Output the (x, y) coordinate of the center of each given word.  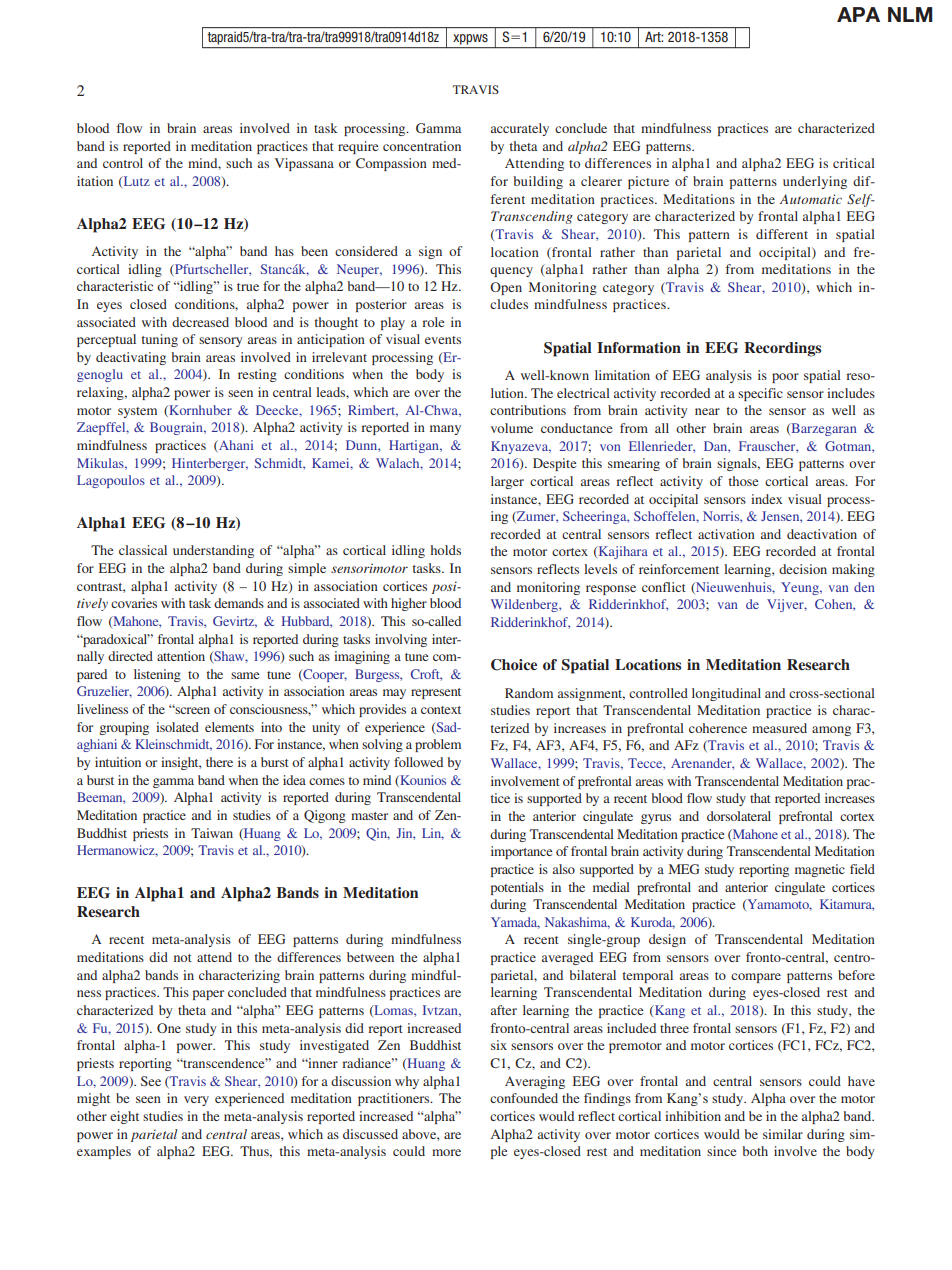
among (831, 731)
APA (858, 14)
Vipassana (304, 164)
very (196, 1101)
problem (438, 745)
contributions (528, 410)
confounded (524, 1098)
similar (783, 1134)
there (219, 762)
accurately (520, 129)
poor (785, 378)
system (137, 412)
